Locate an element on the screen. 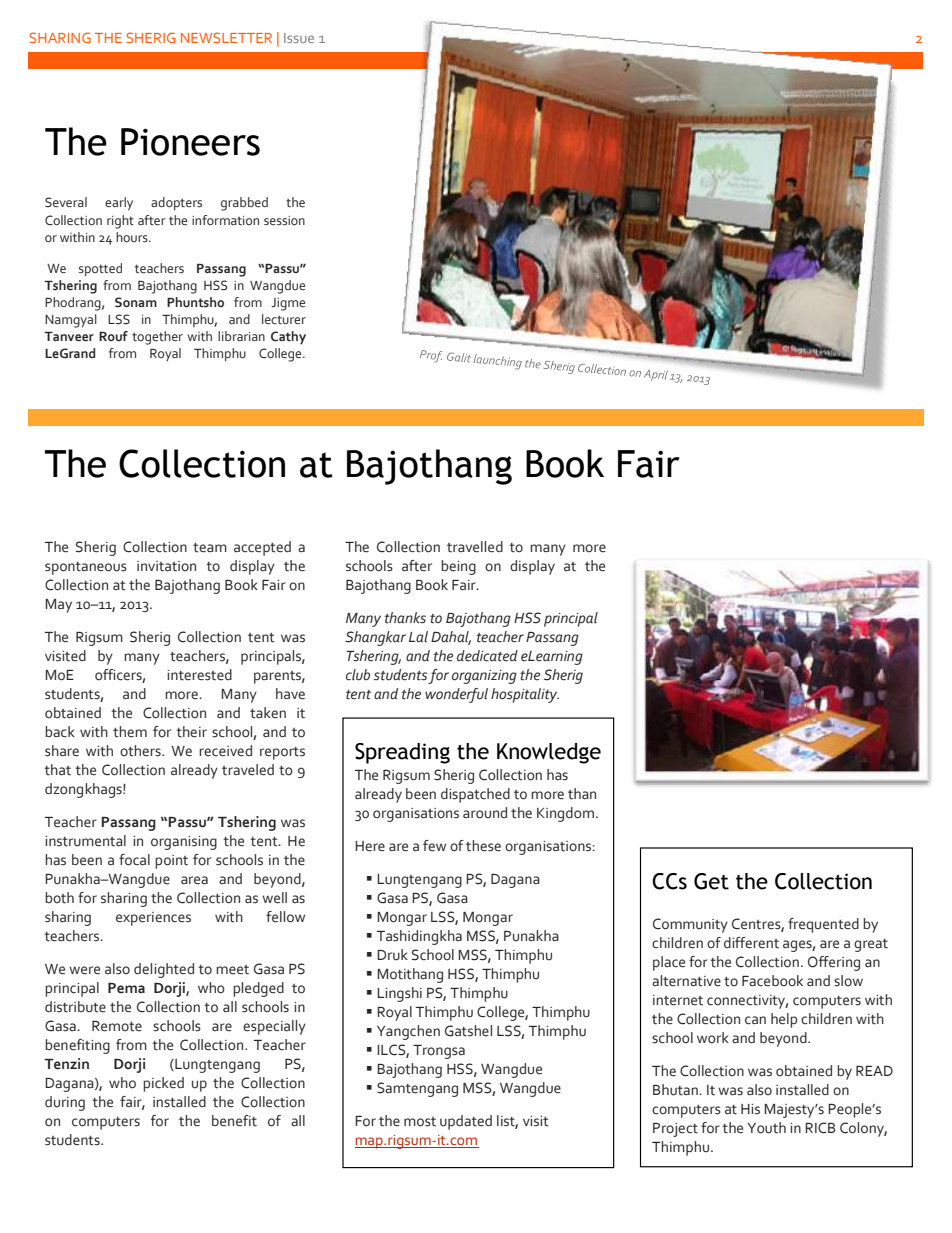 Image resolution: width=952 pixels, height=1233 pixels. frequented is located at coordinates (823, 925).
